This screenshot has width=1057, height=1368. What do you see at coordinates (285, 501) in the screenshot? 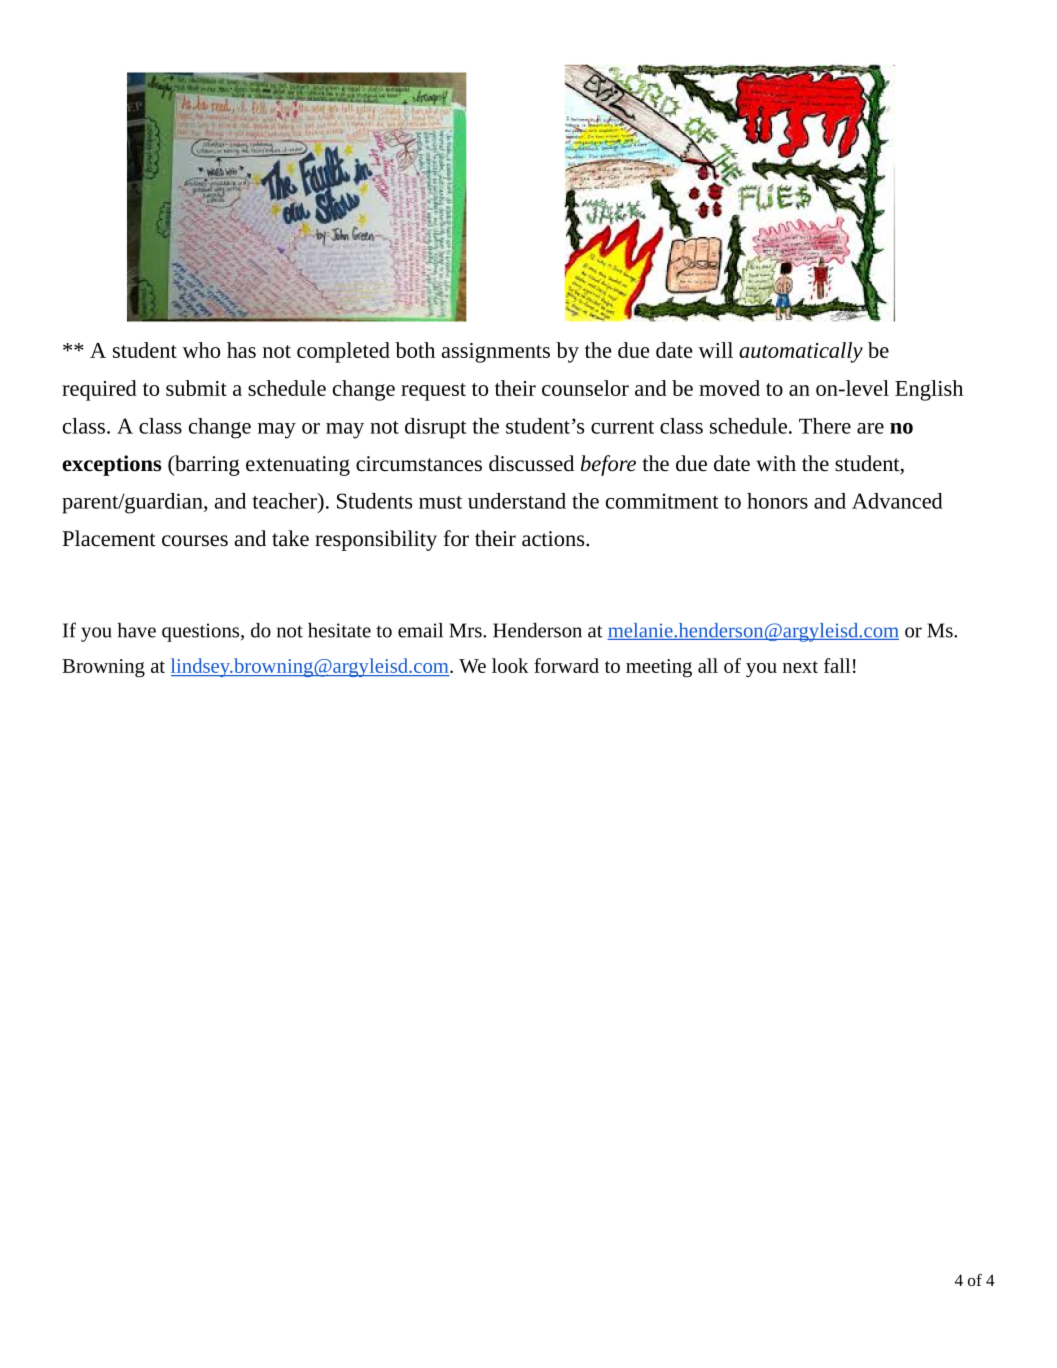
I see `teacher` at bounding box center [285, 501].
